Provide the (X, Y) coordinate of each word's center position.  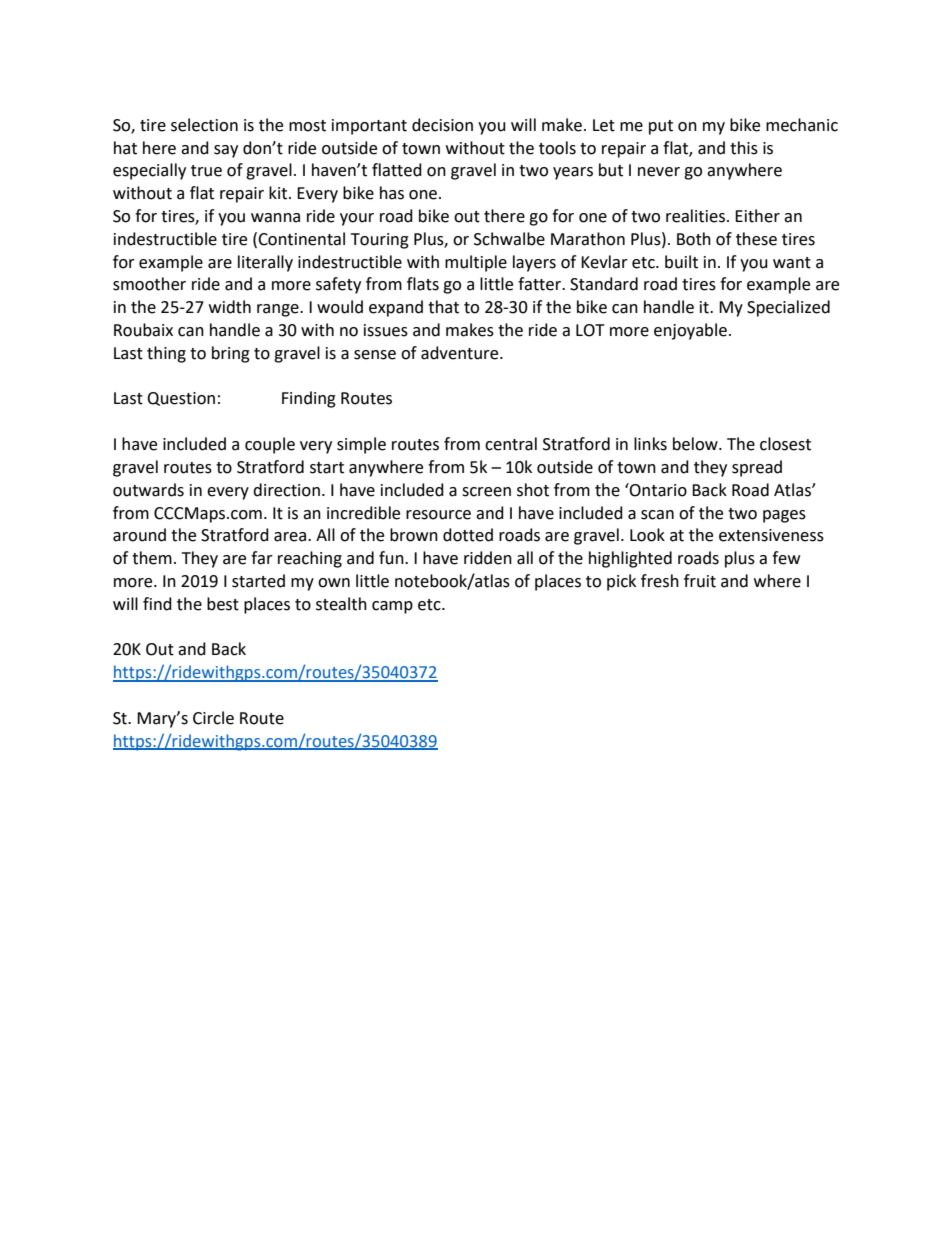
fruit (700, 581)
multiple (476, 263)
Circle (213, 718)
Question (181, 399)
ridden (488, 558)
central (511, 444)
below (696, 444)
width (230, 307)
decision (442, 125)
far (262, 558)
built (681, 262)
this (744, 148)
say (226, 151)
